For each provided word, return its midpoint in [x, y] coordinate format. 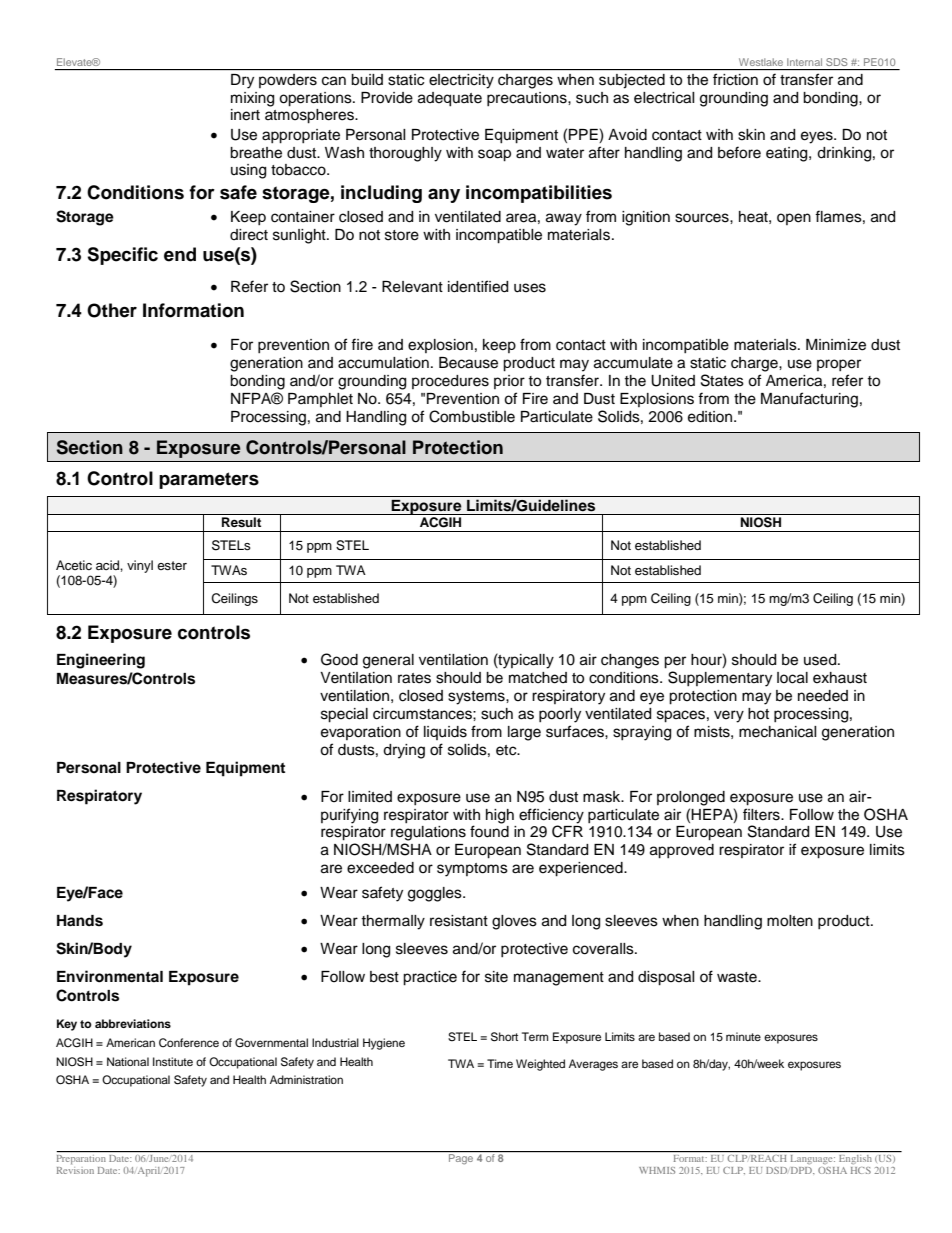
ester [172, 565]
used [821, 660]
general [388, 661]
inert [245, 115]
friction [735, 79]
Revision [75, 1170]
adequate [450, 99]
